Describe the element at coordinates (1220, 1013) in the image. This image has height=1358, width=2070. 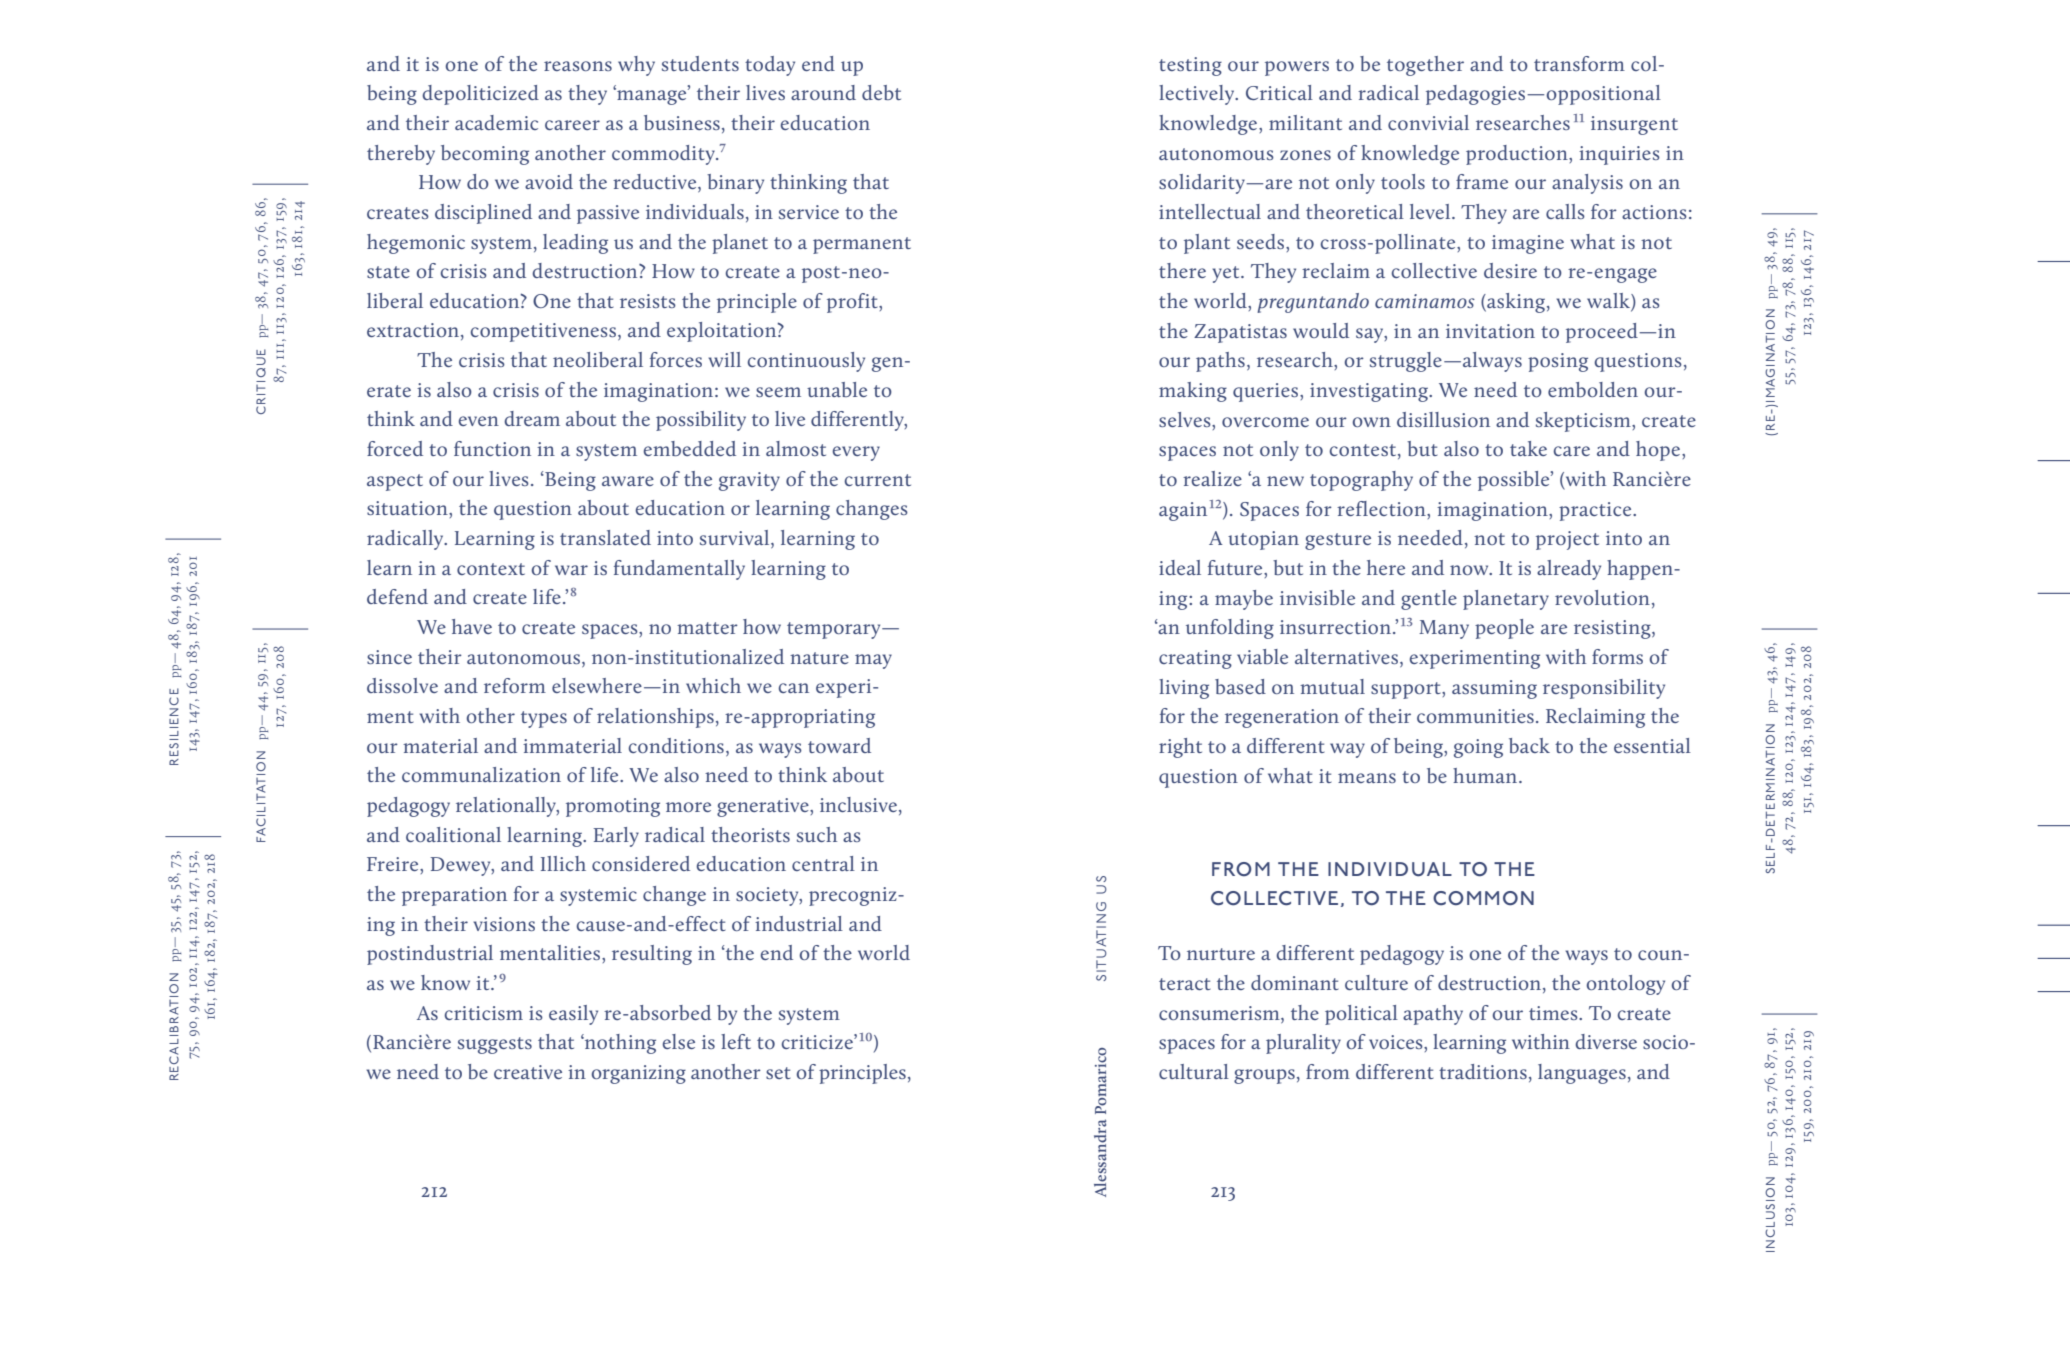
I see `consumerism` at that location.
